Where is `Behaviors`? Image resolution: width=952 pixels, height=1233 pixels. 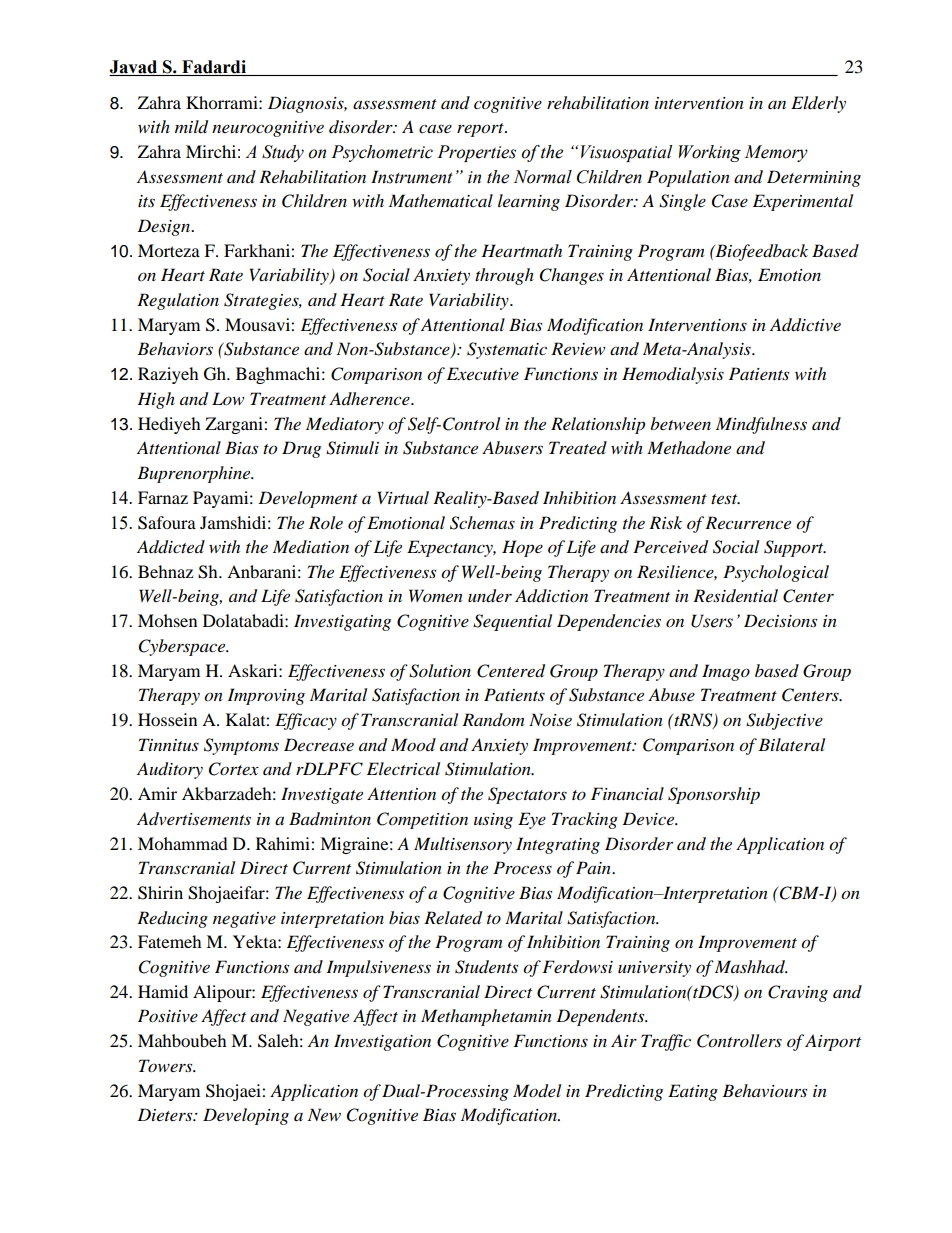
Behaviors is located at coordinates (175, 349).
